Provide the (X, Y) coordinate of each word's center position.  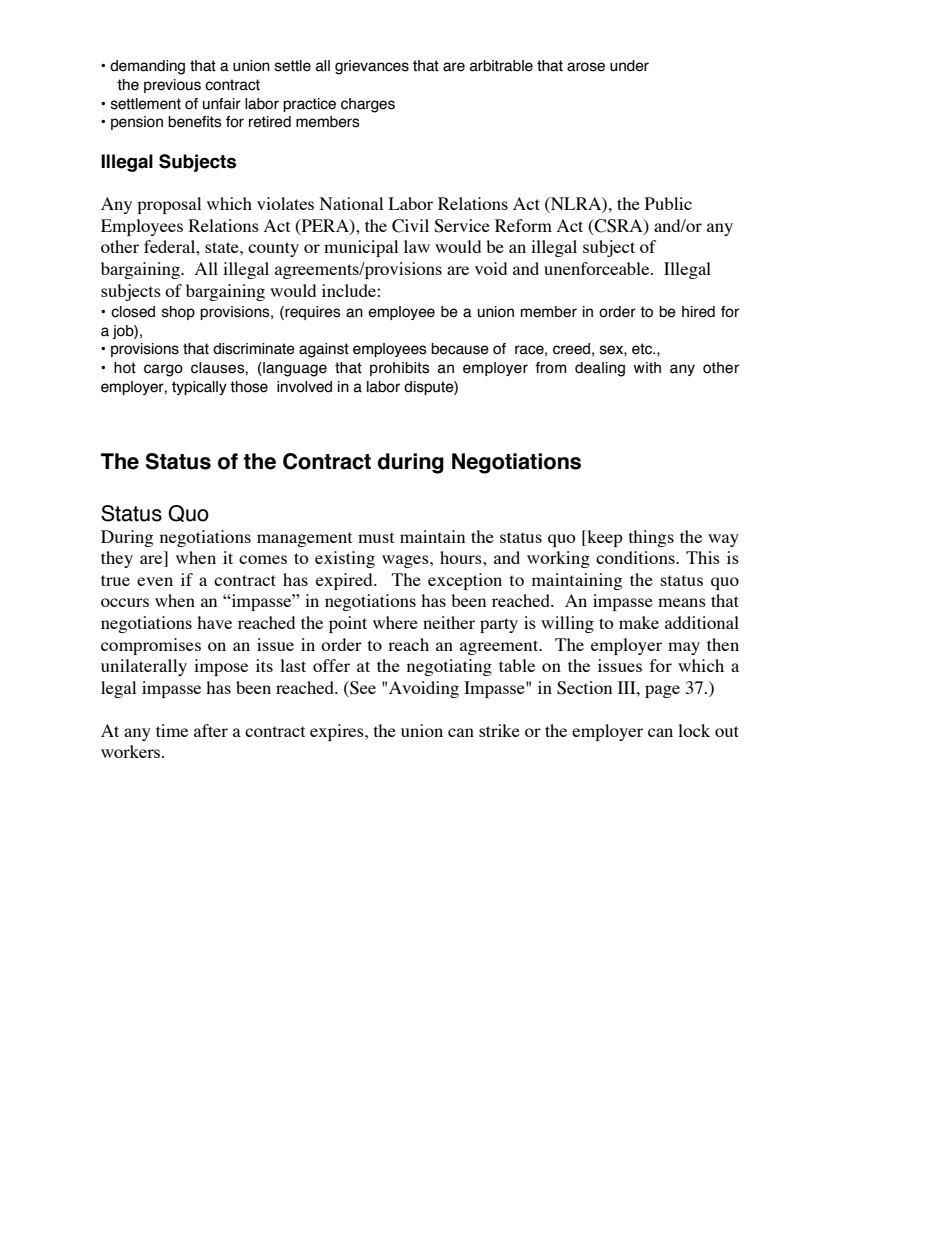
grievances (372, 67)
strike (499, 730)
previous (172, 86)
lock (694, 730)
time (172, 730)
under (629, 66)
